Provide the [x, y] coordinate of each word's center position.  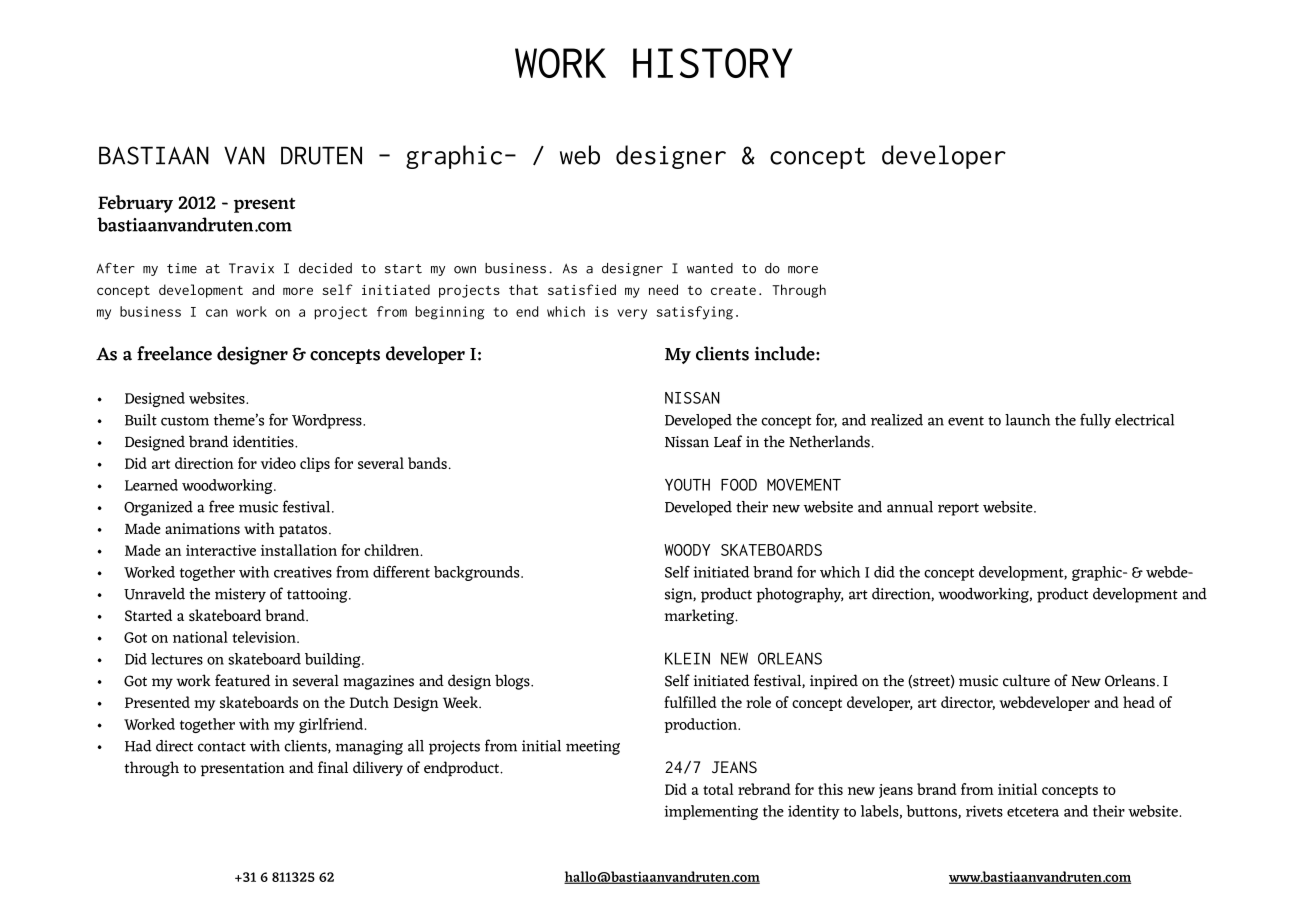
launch [1027, 420]
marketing [700, 617]
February [135, 204]
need [663, 289]
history [713, 63]
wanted [710, 268]
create [733, 290]
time [182, 268]
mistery [240, 595]
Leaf [728, 441]
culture [1026, 680]
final [333, 767]
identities [264, 441]
